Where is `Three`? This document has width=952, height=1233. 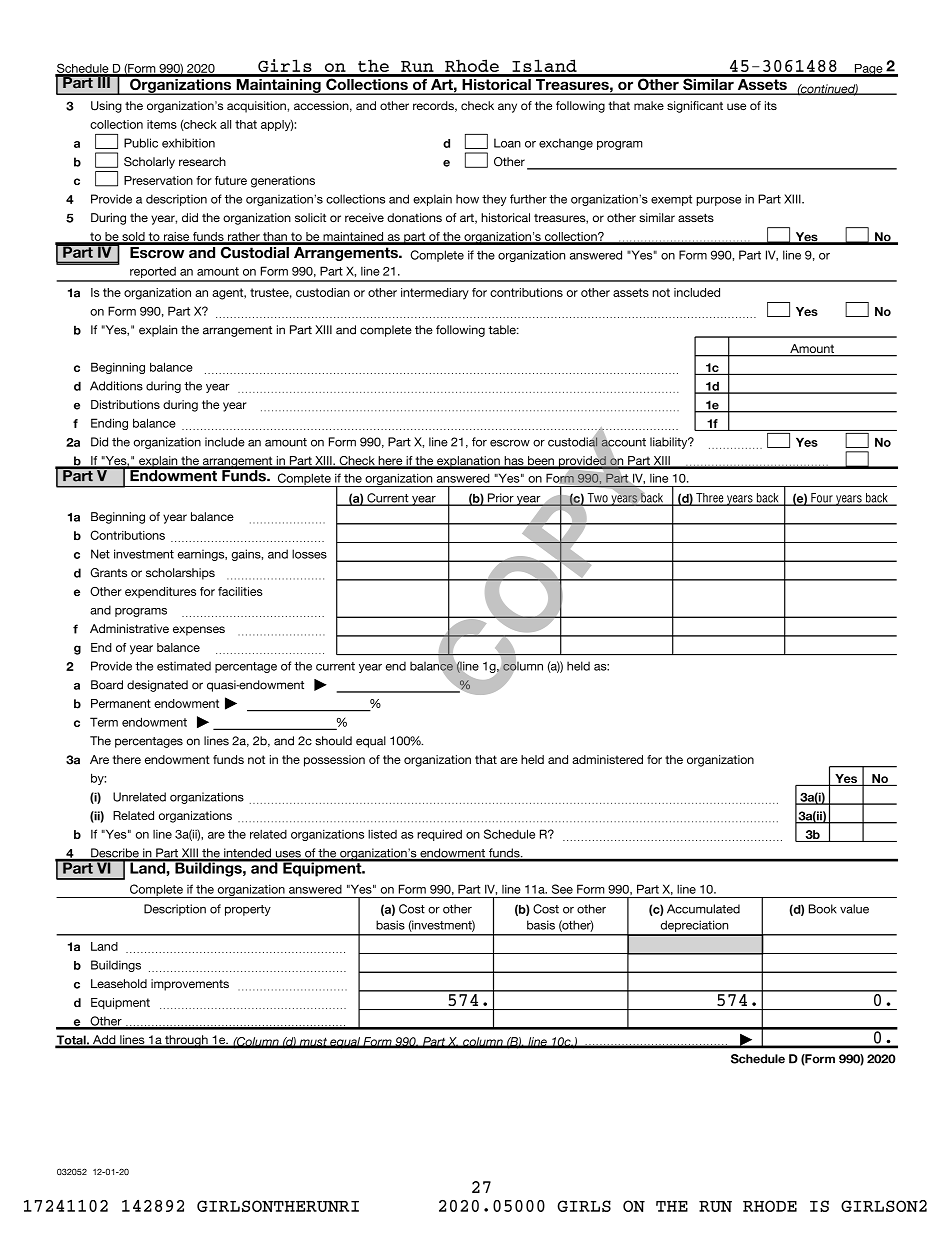
Three is located at coordinates (710, 499).
